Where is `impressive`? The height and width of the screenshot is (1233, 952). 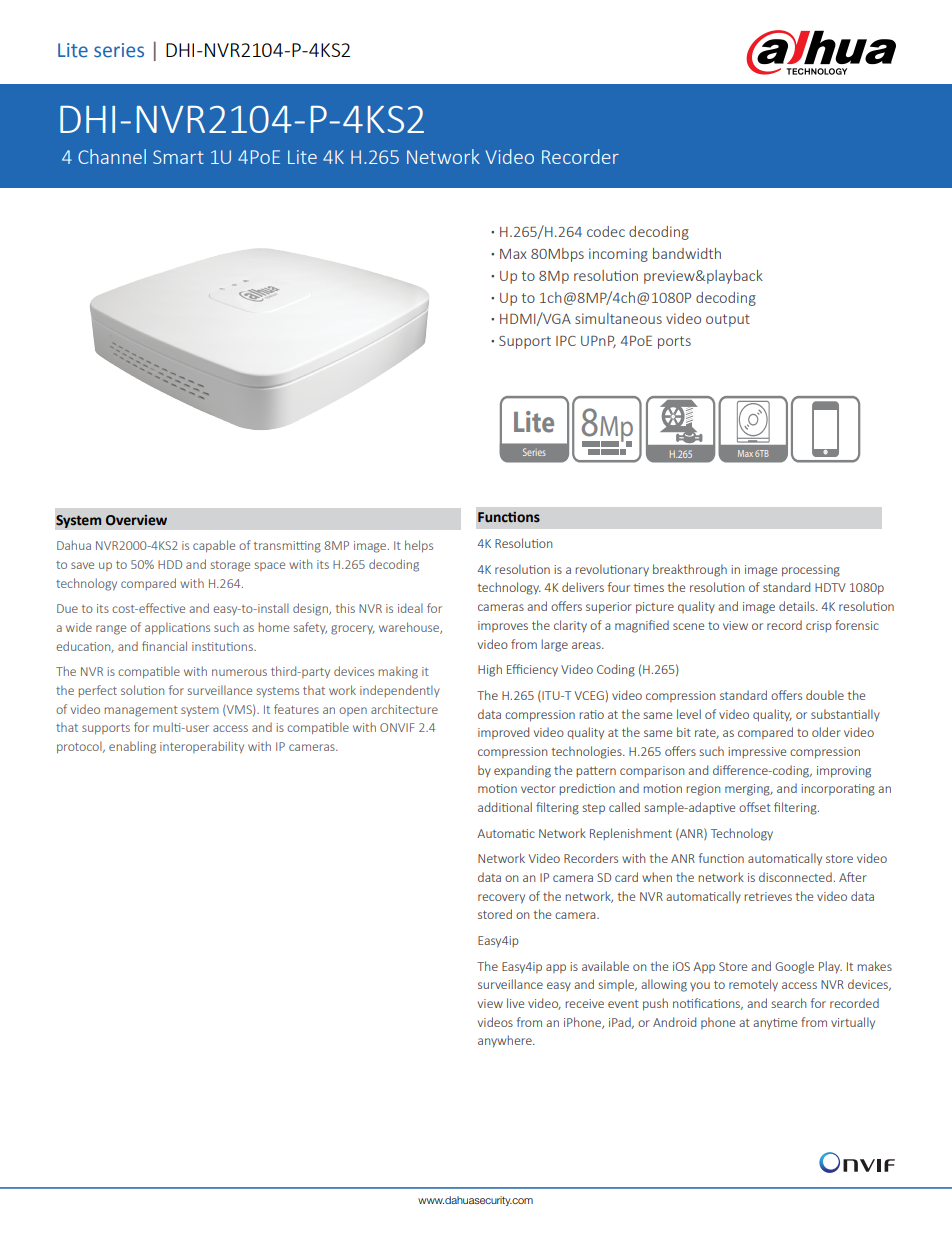 impressive is located at coordinates (757, 752).
